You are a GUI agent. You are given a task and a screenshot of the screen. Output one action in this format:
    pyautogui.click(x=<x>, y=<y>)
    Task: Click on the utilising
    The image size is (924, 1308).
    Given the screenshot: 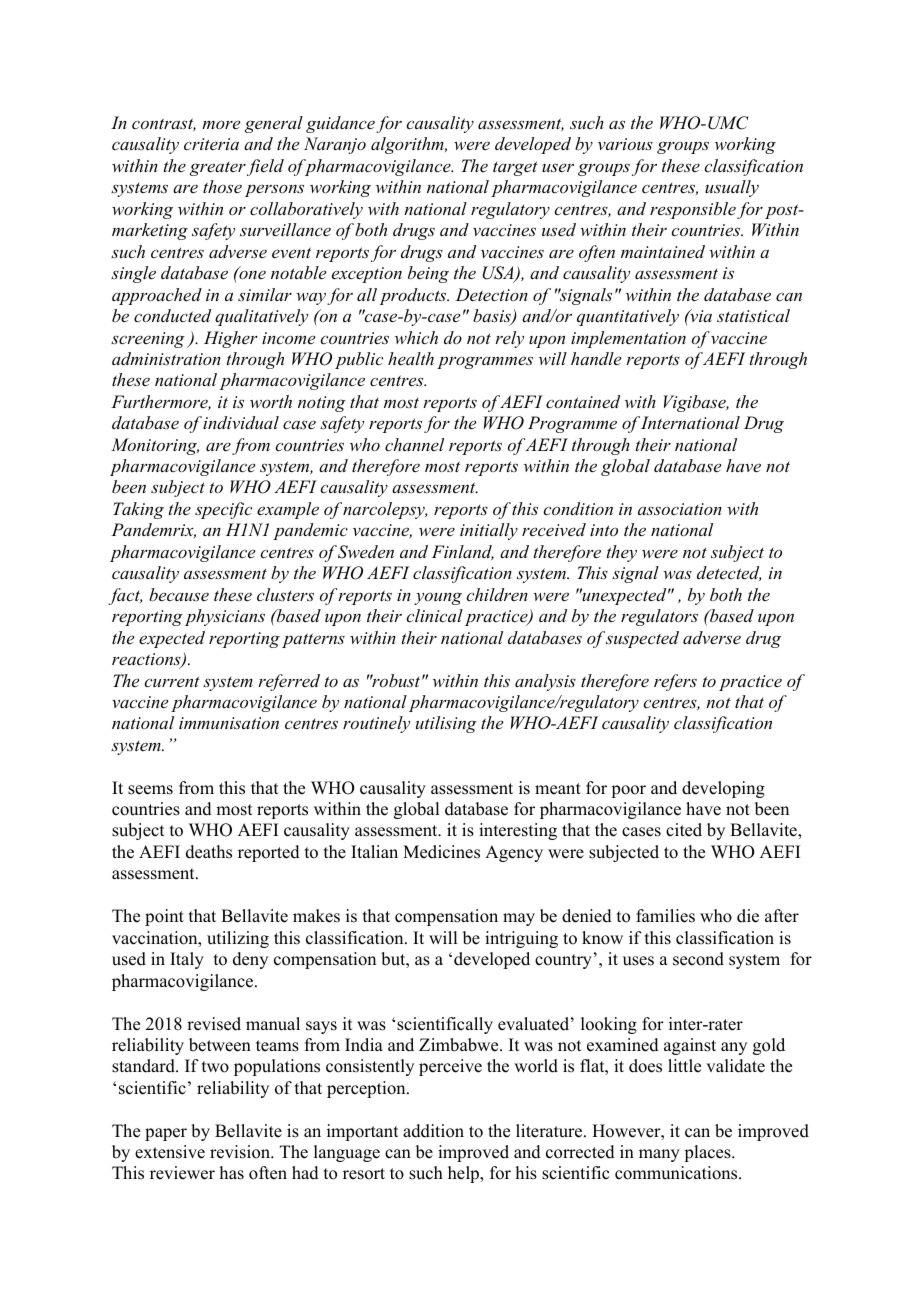 What is the action you would take?
    pyautogui.click(x=446, y=724)
